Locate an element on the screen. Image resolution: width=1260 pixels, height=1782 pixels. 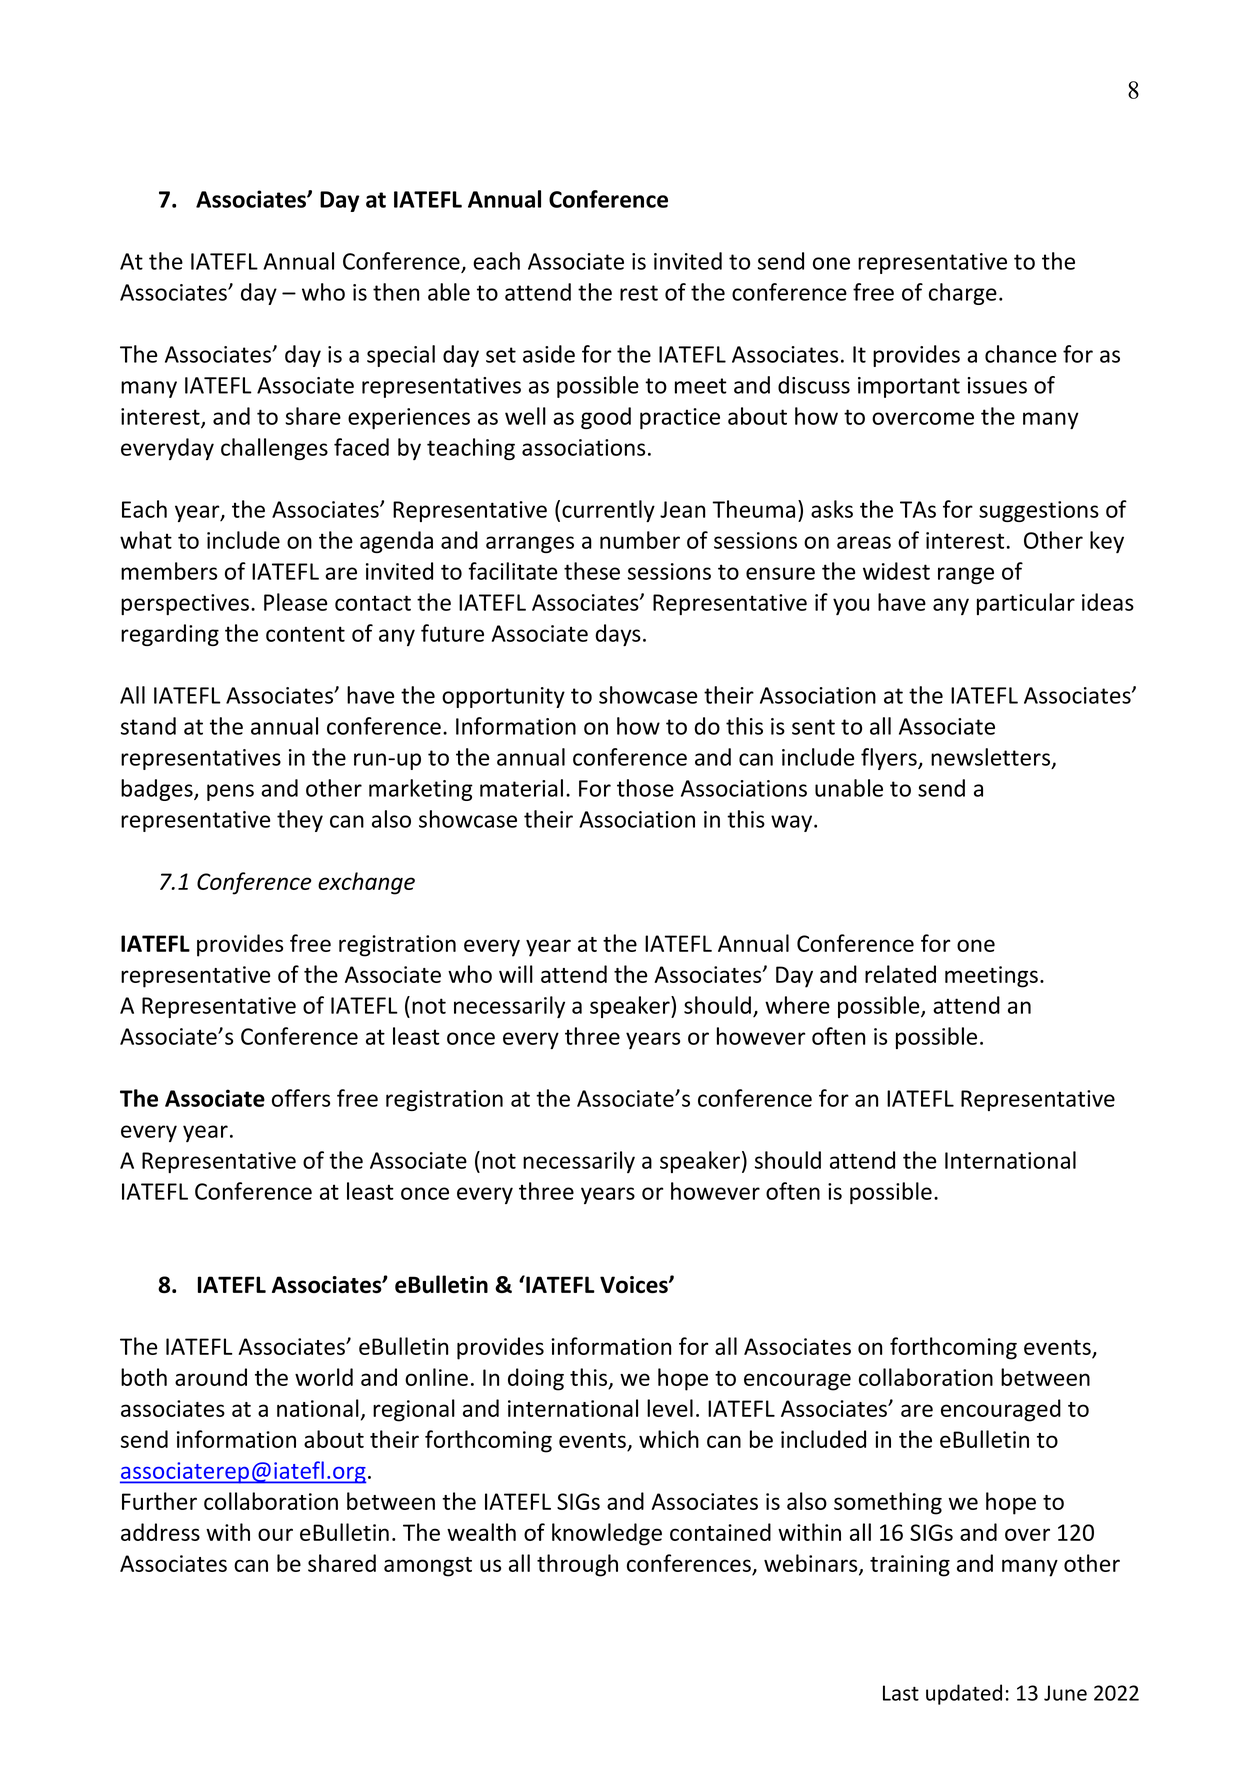
around is located at coordinates (211, 1377).
